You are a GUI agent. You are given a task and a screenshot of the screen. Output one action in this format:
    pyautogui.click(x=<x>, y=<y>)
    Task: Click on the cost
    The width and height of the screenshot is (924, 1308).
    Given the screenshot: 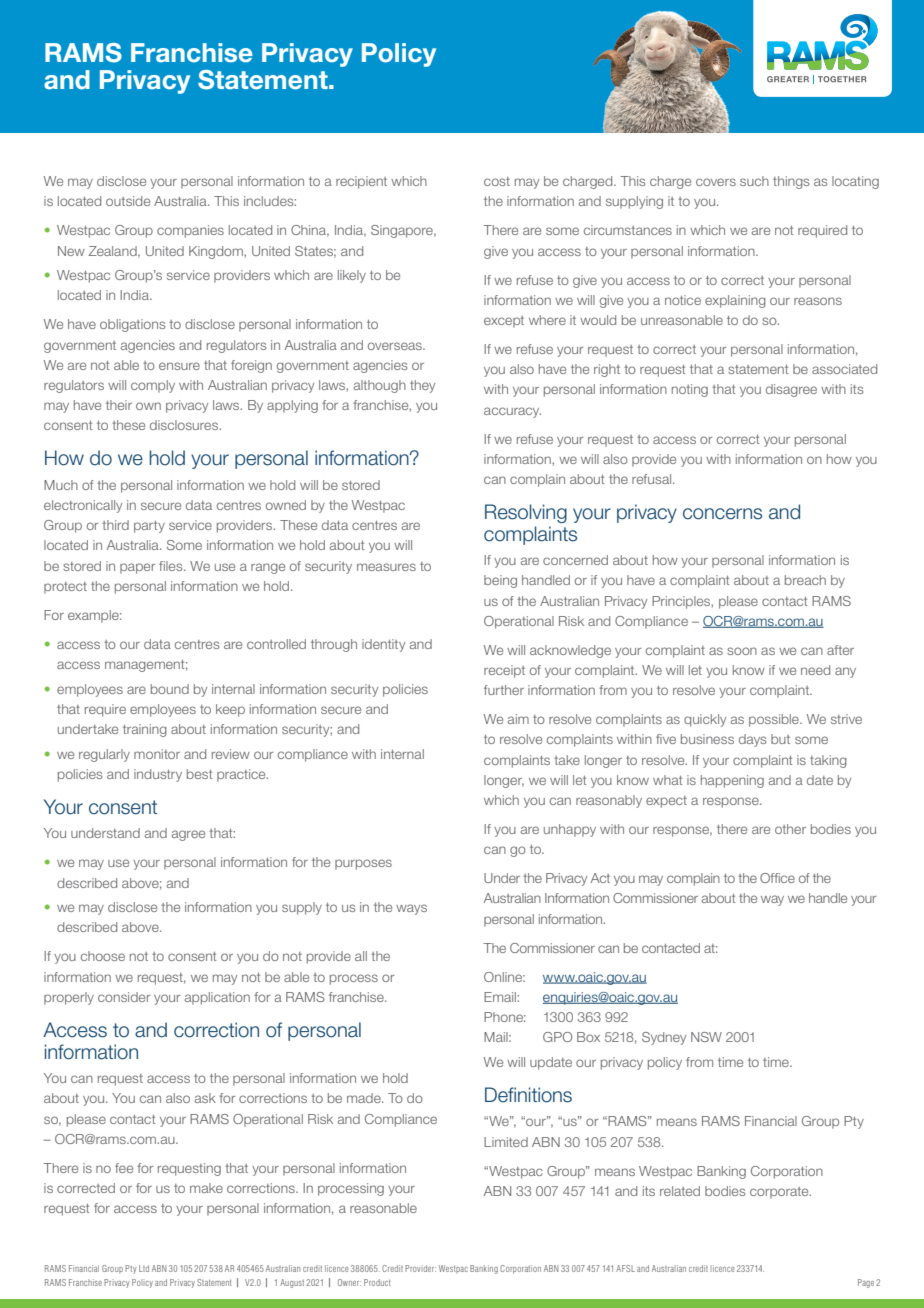 What is the action you would take?
    pyautogui.click(x=497, y=181)
